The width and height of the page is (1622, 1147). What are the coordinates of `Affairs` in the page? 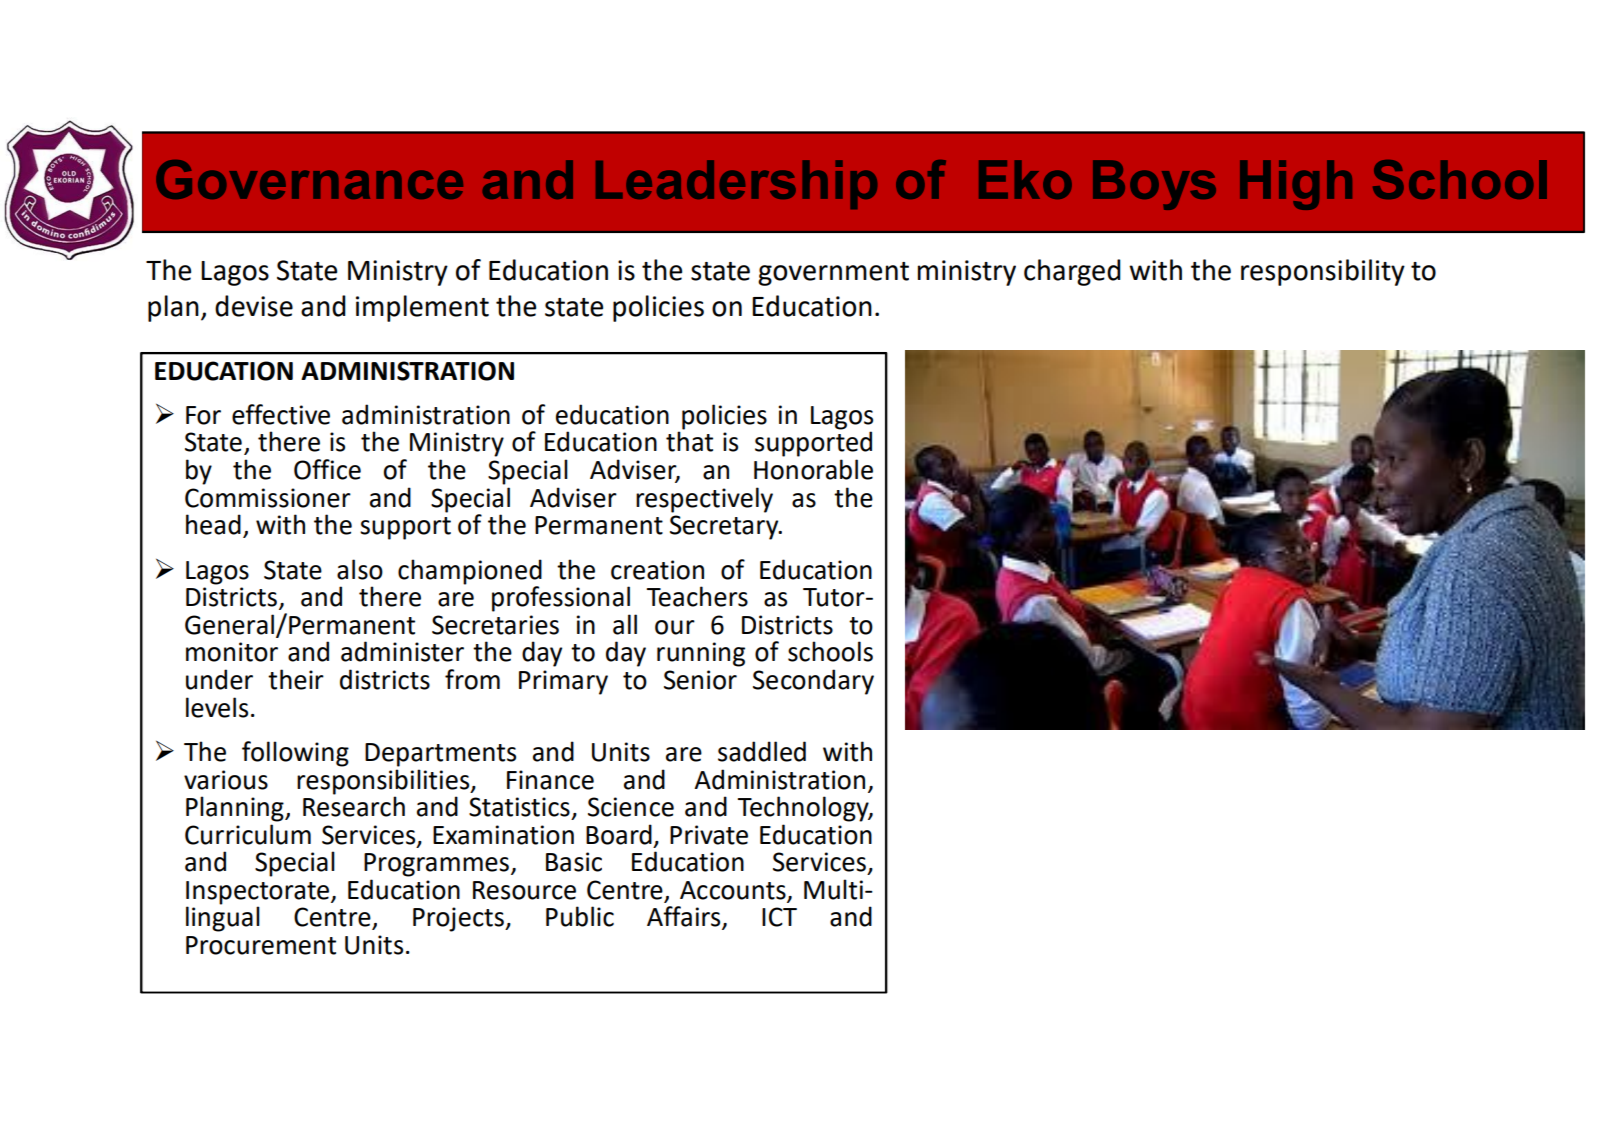 It's located at (685, 917).
